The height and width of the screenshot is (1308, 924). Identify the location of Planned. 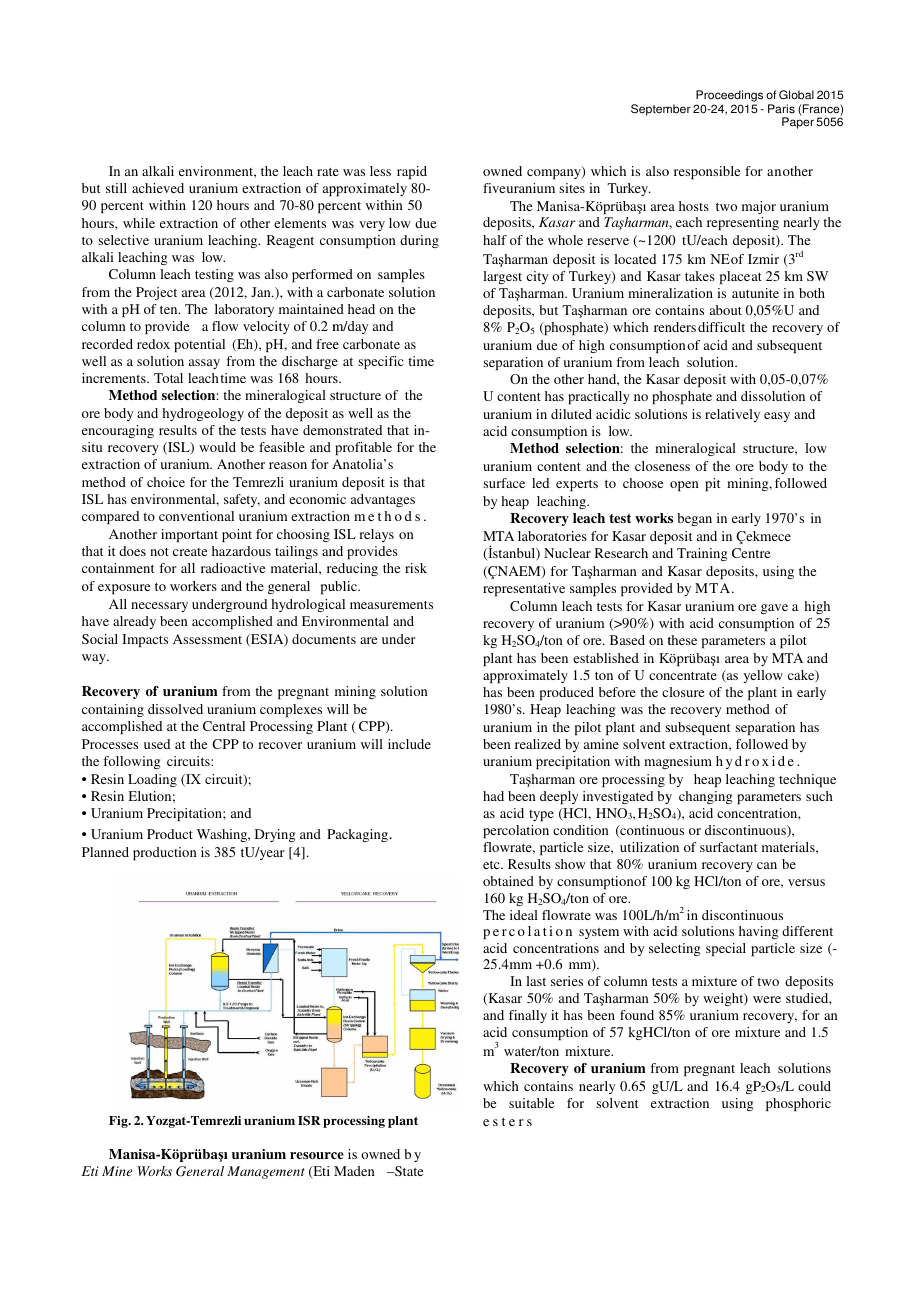
(105, 852).
